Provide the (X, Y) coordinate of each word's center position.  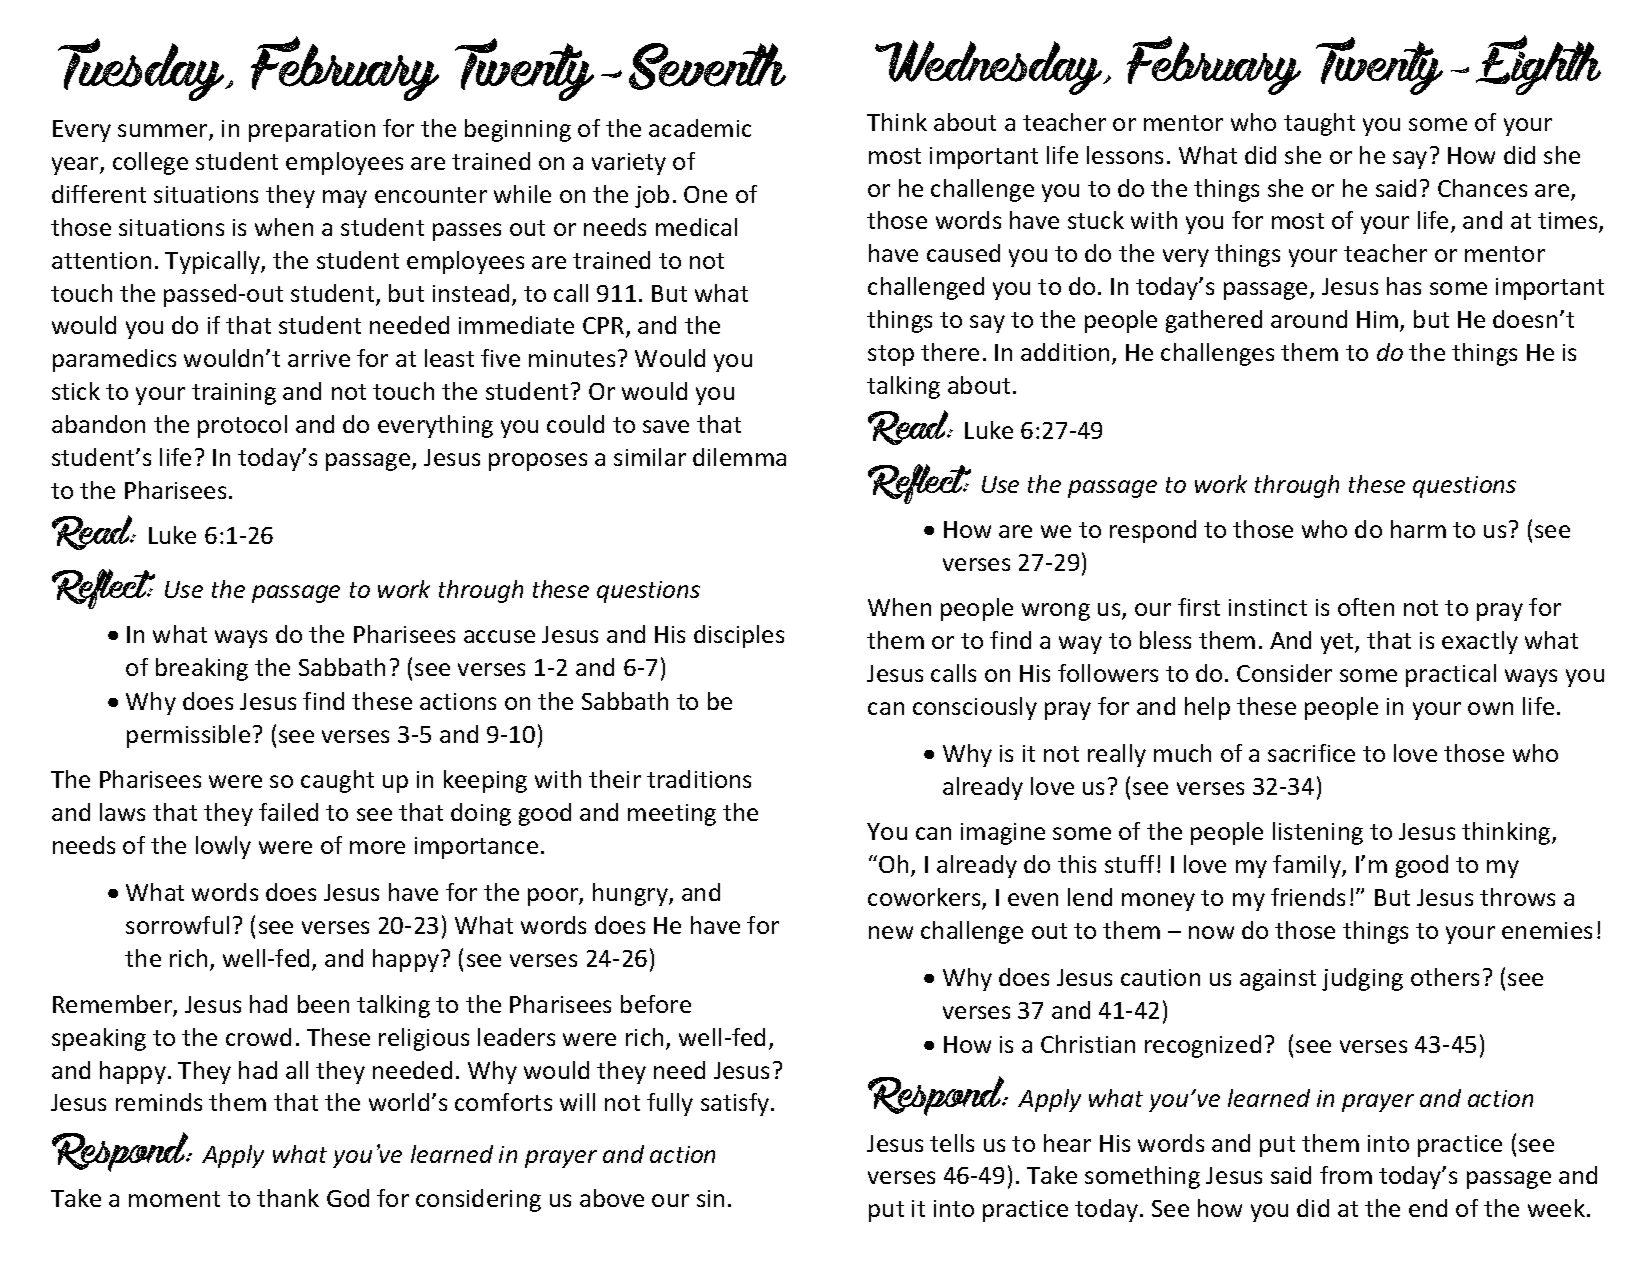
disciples (739, 636)
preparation (312, 131)
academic (700, 128)
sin (710, 1198)
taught (1319, 124)
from (1346, 1175)
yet (1338, 643)
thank (288, 1198)
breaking (202, 669)
